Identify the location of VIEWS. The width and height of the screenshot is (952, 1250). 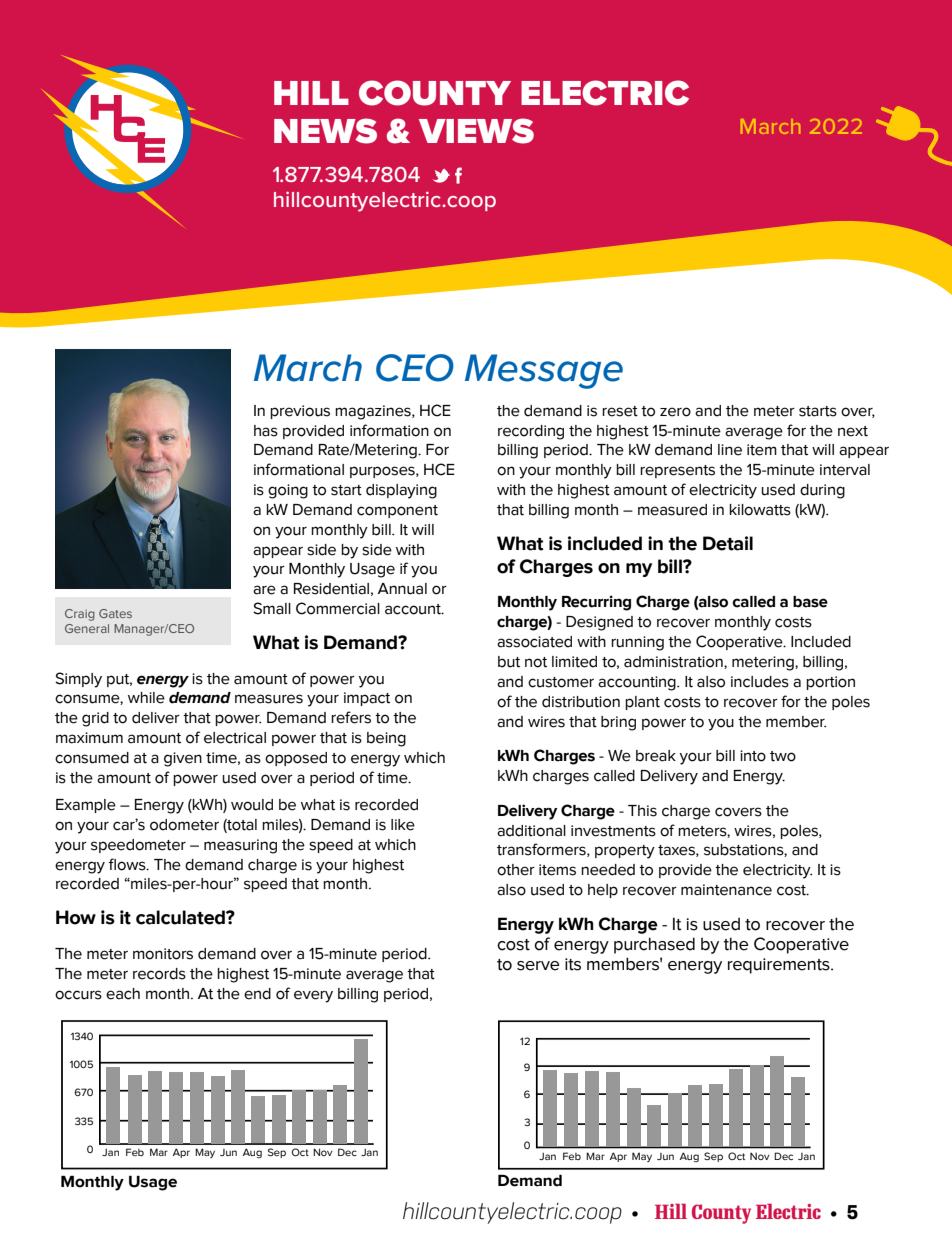
(476, 131).
